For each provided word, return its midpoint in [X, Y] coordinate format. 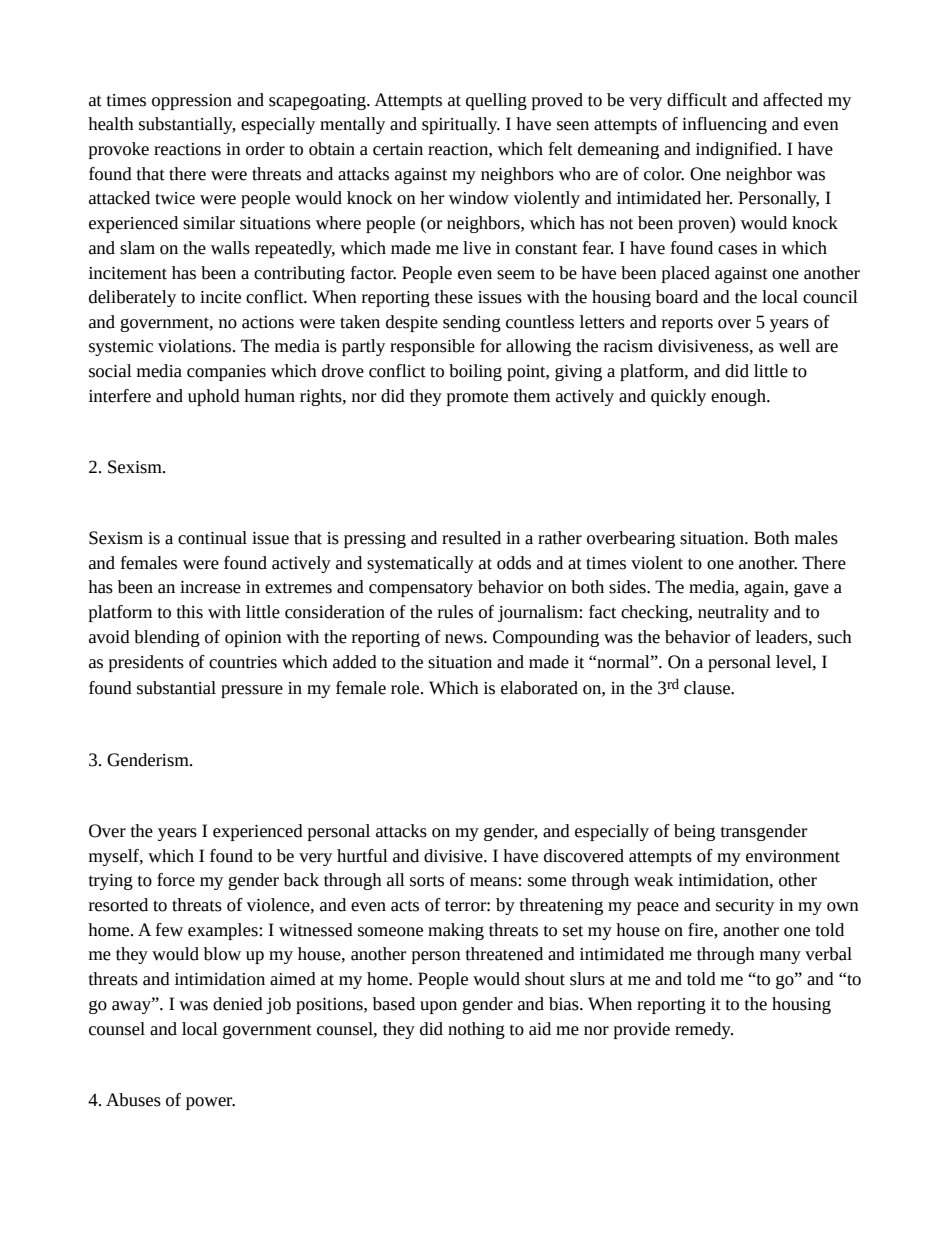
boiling [475, 372]
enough [739, 397]
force [176, 880]
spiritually [461, 125]
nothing [476, 1030]
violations [196, 346]
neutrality [733, 613]
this [190, 612]
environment [793, 856]
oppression [192, 102]
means [494, 882]
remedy [704, 1030]
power [210, 1103]
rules [455, 612]
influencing [724, 125]
